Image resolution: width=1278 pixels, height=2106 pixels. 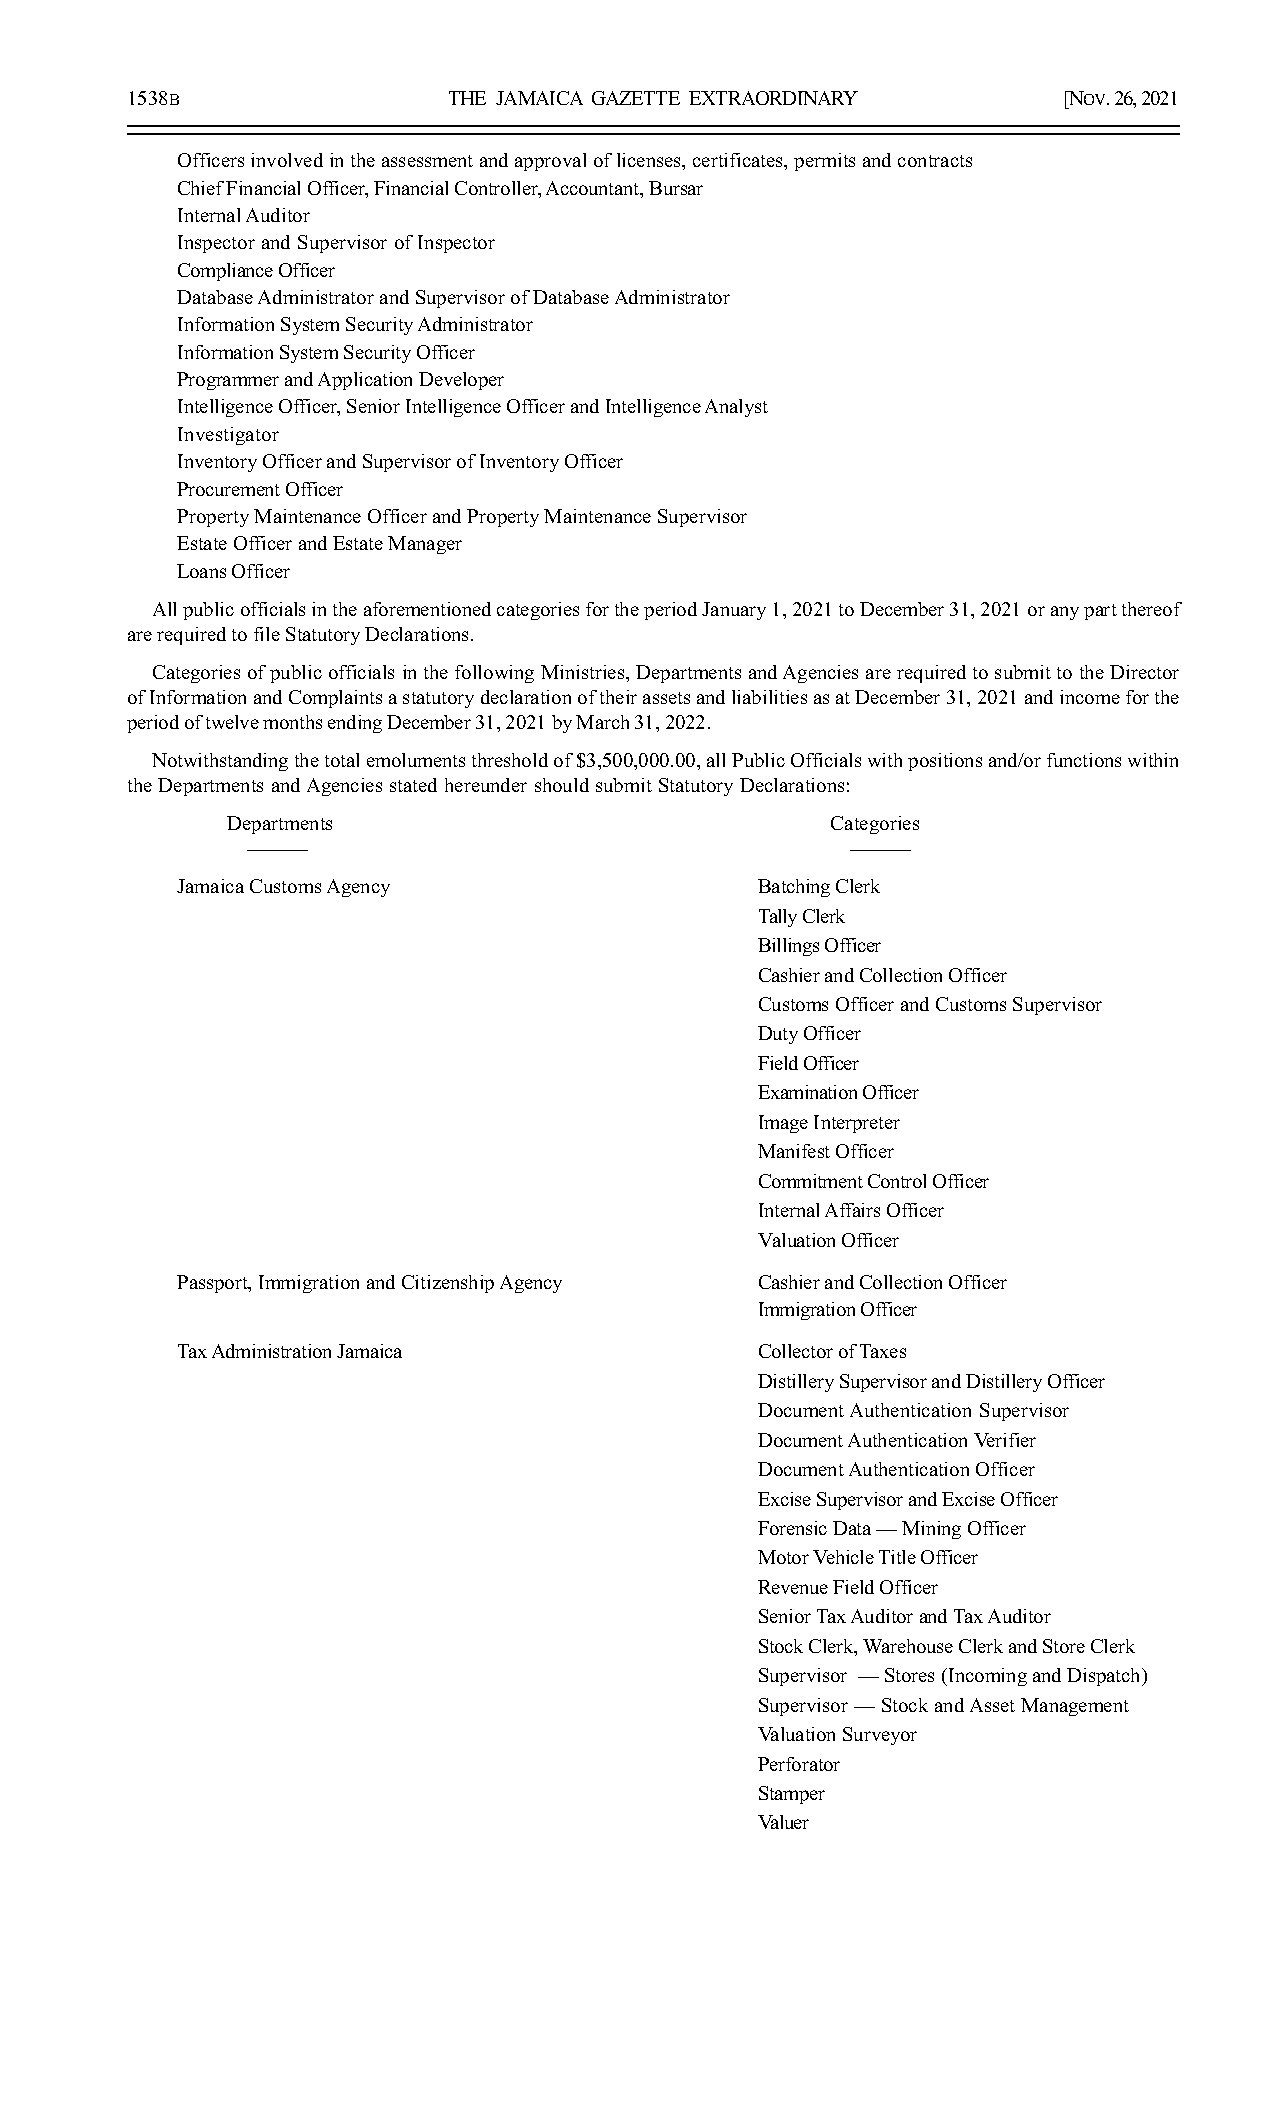 I want to click on Verifier, so click(x=1005, y=1440).
